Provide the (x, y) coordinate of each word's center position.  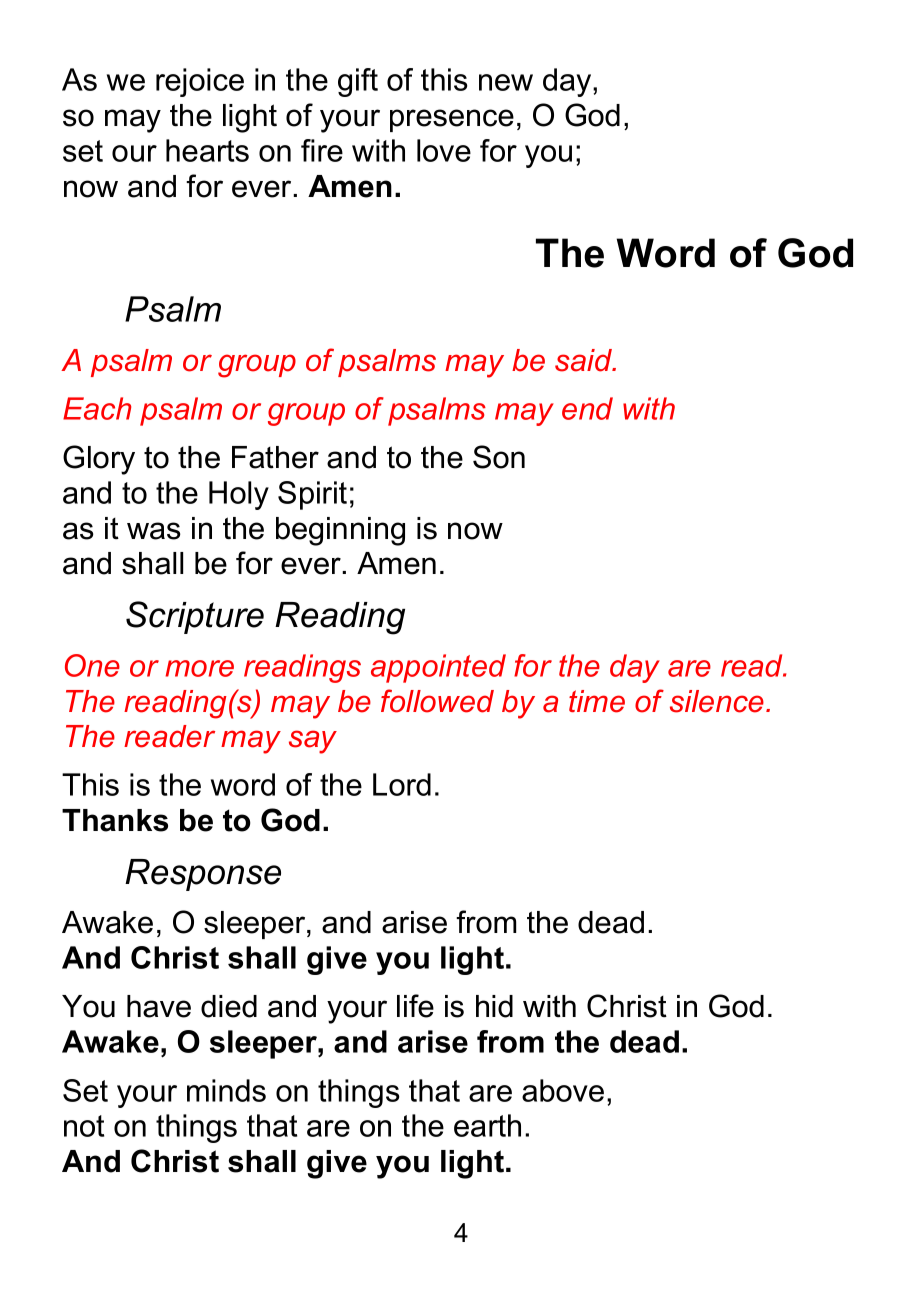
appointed (438, 668)
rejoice (200, 82)
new (506, 82)
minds (226, 1090)
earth (487, 1125)
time (597, 701)
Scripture (195, 617)
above (563, 1090)
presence (452, 120)
